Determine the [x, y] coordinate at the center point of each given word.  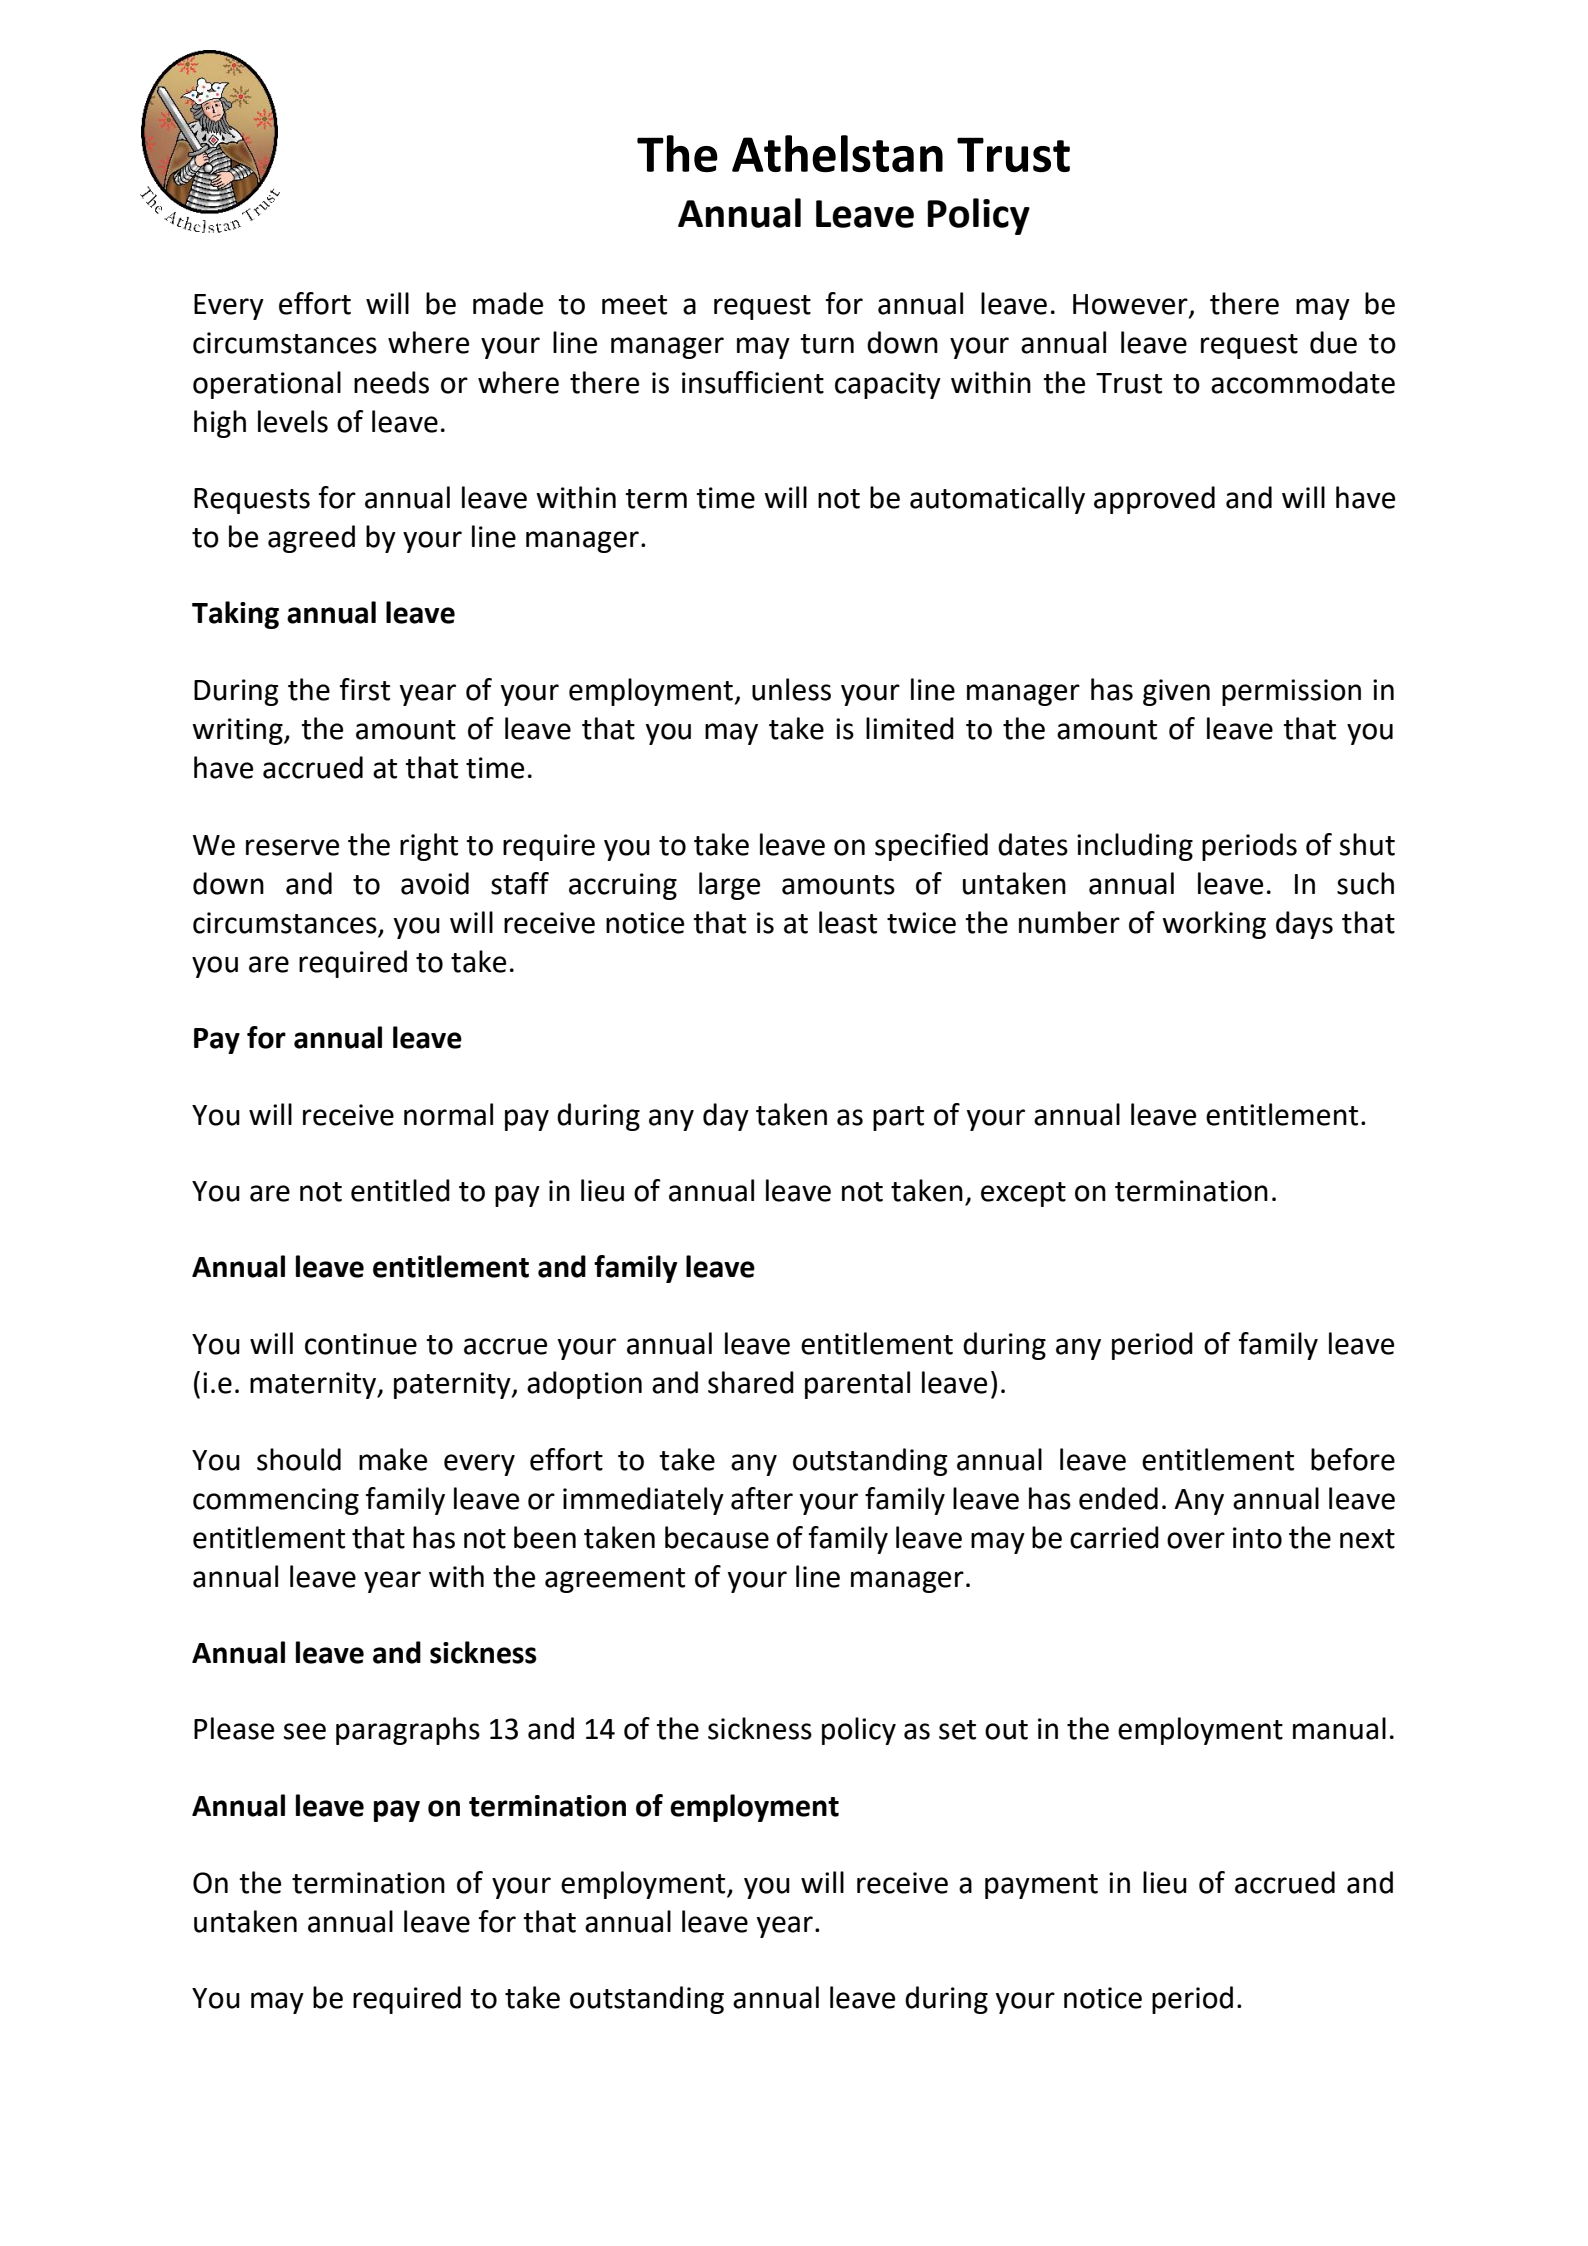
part [898, 1118]
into [1257, 1538]
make [393, 1459]
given [1176, 692]
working [1214, 925]
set [957, 1730]
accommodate [1303, 382]
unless [791, 689]
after [762, 1498]
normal [448, 1114]
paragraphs [408, 1731]
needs [391, 382]
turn [827, 344]
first [365, 689]
